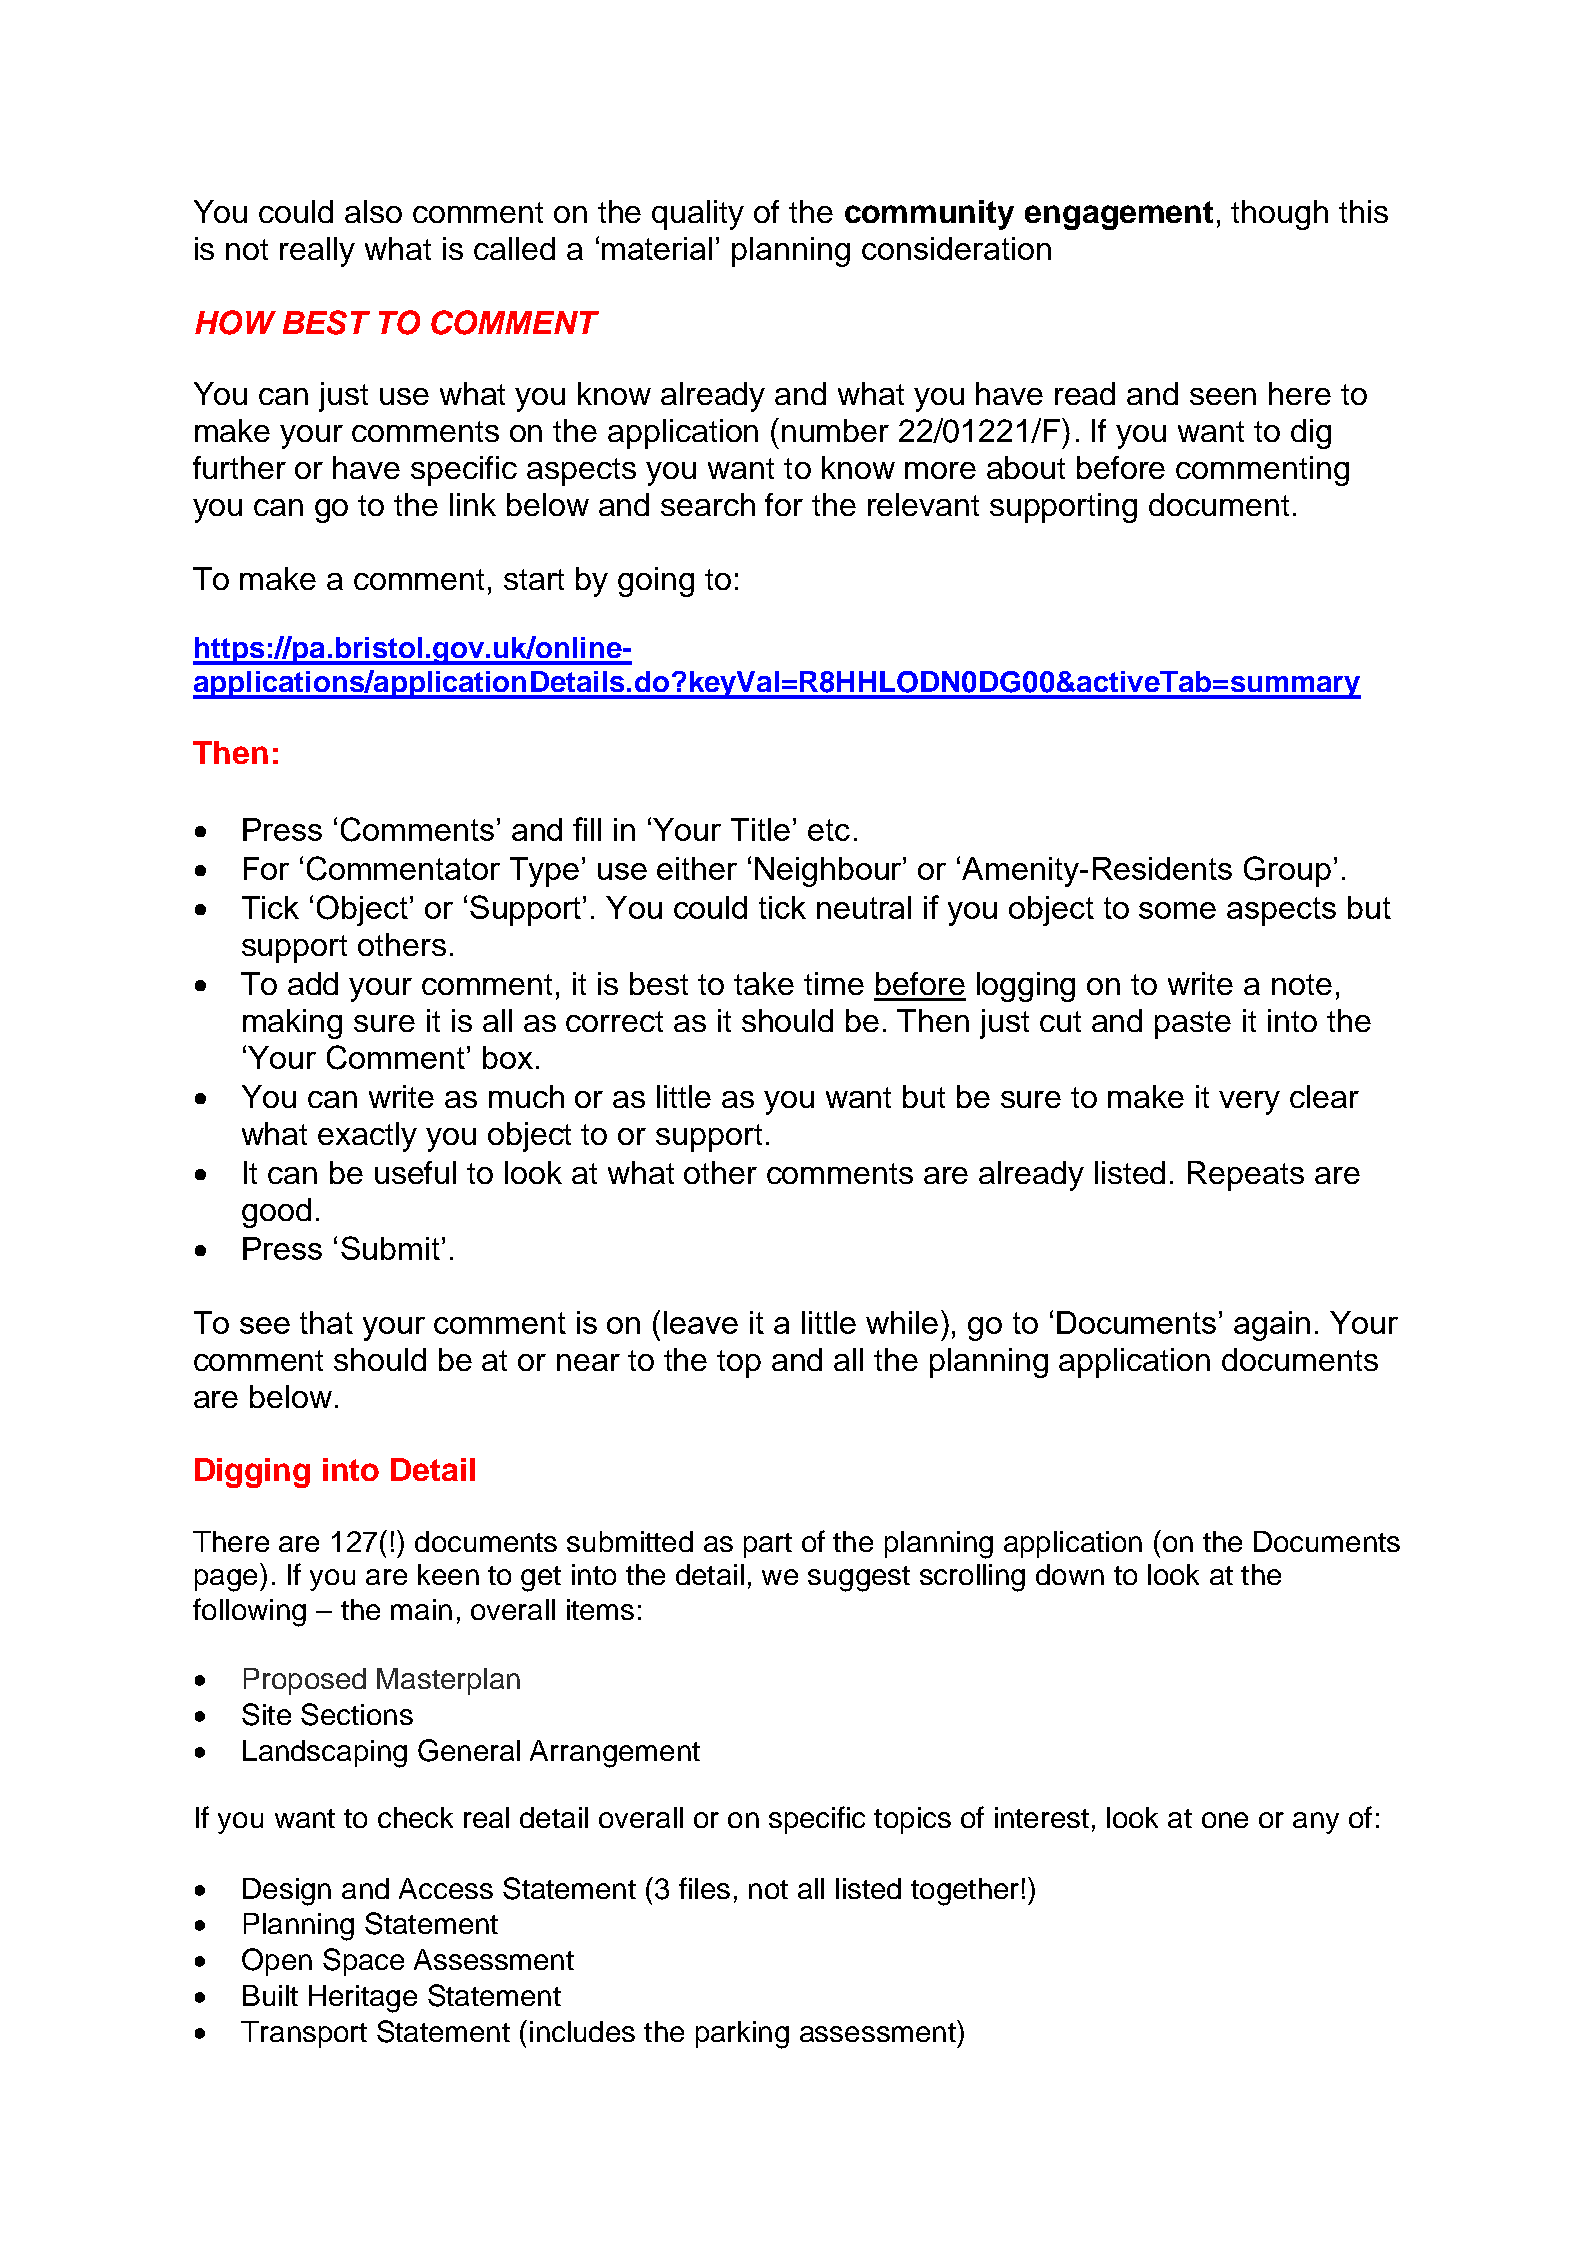 The image size is (1595, 2255). What do you see at coordinates (768, 1545) in the screenshot?
I see `part` at bounding box center [768, 1545].
